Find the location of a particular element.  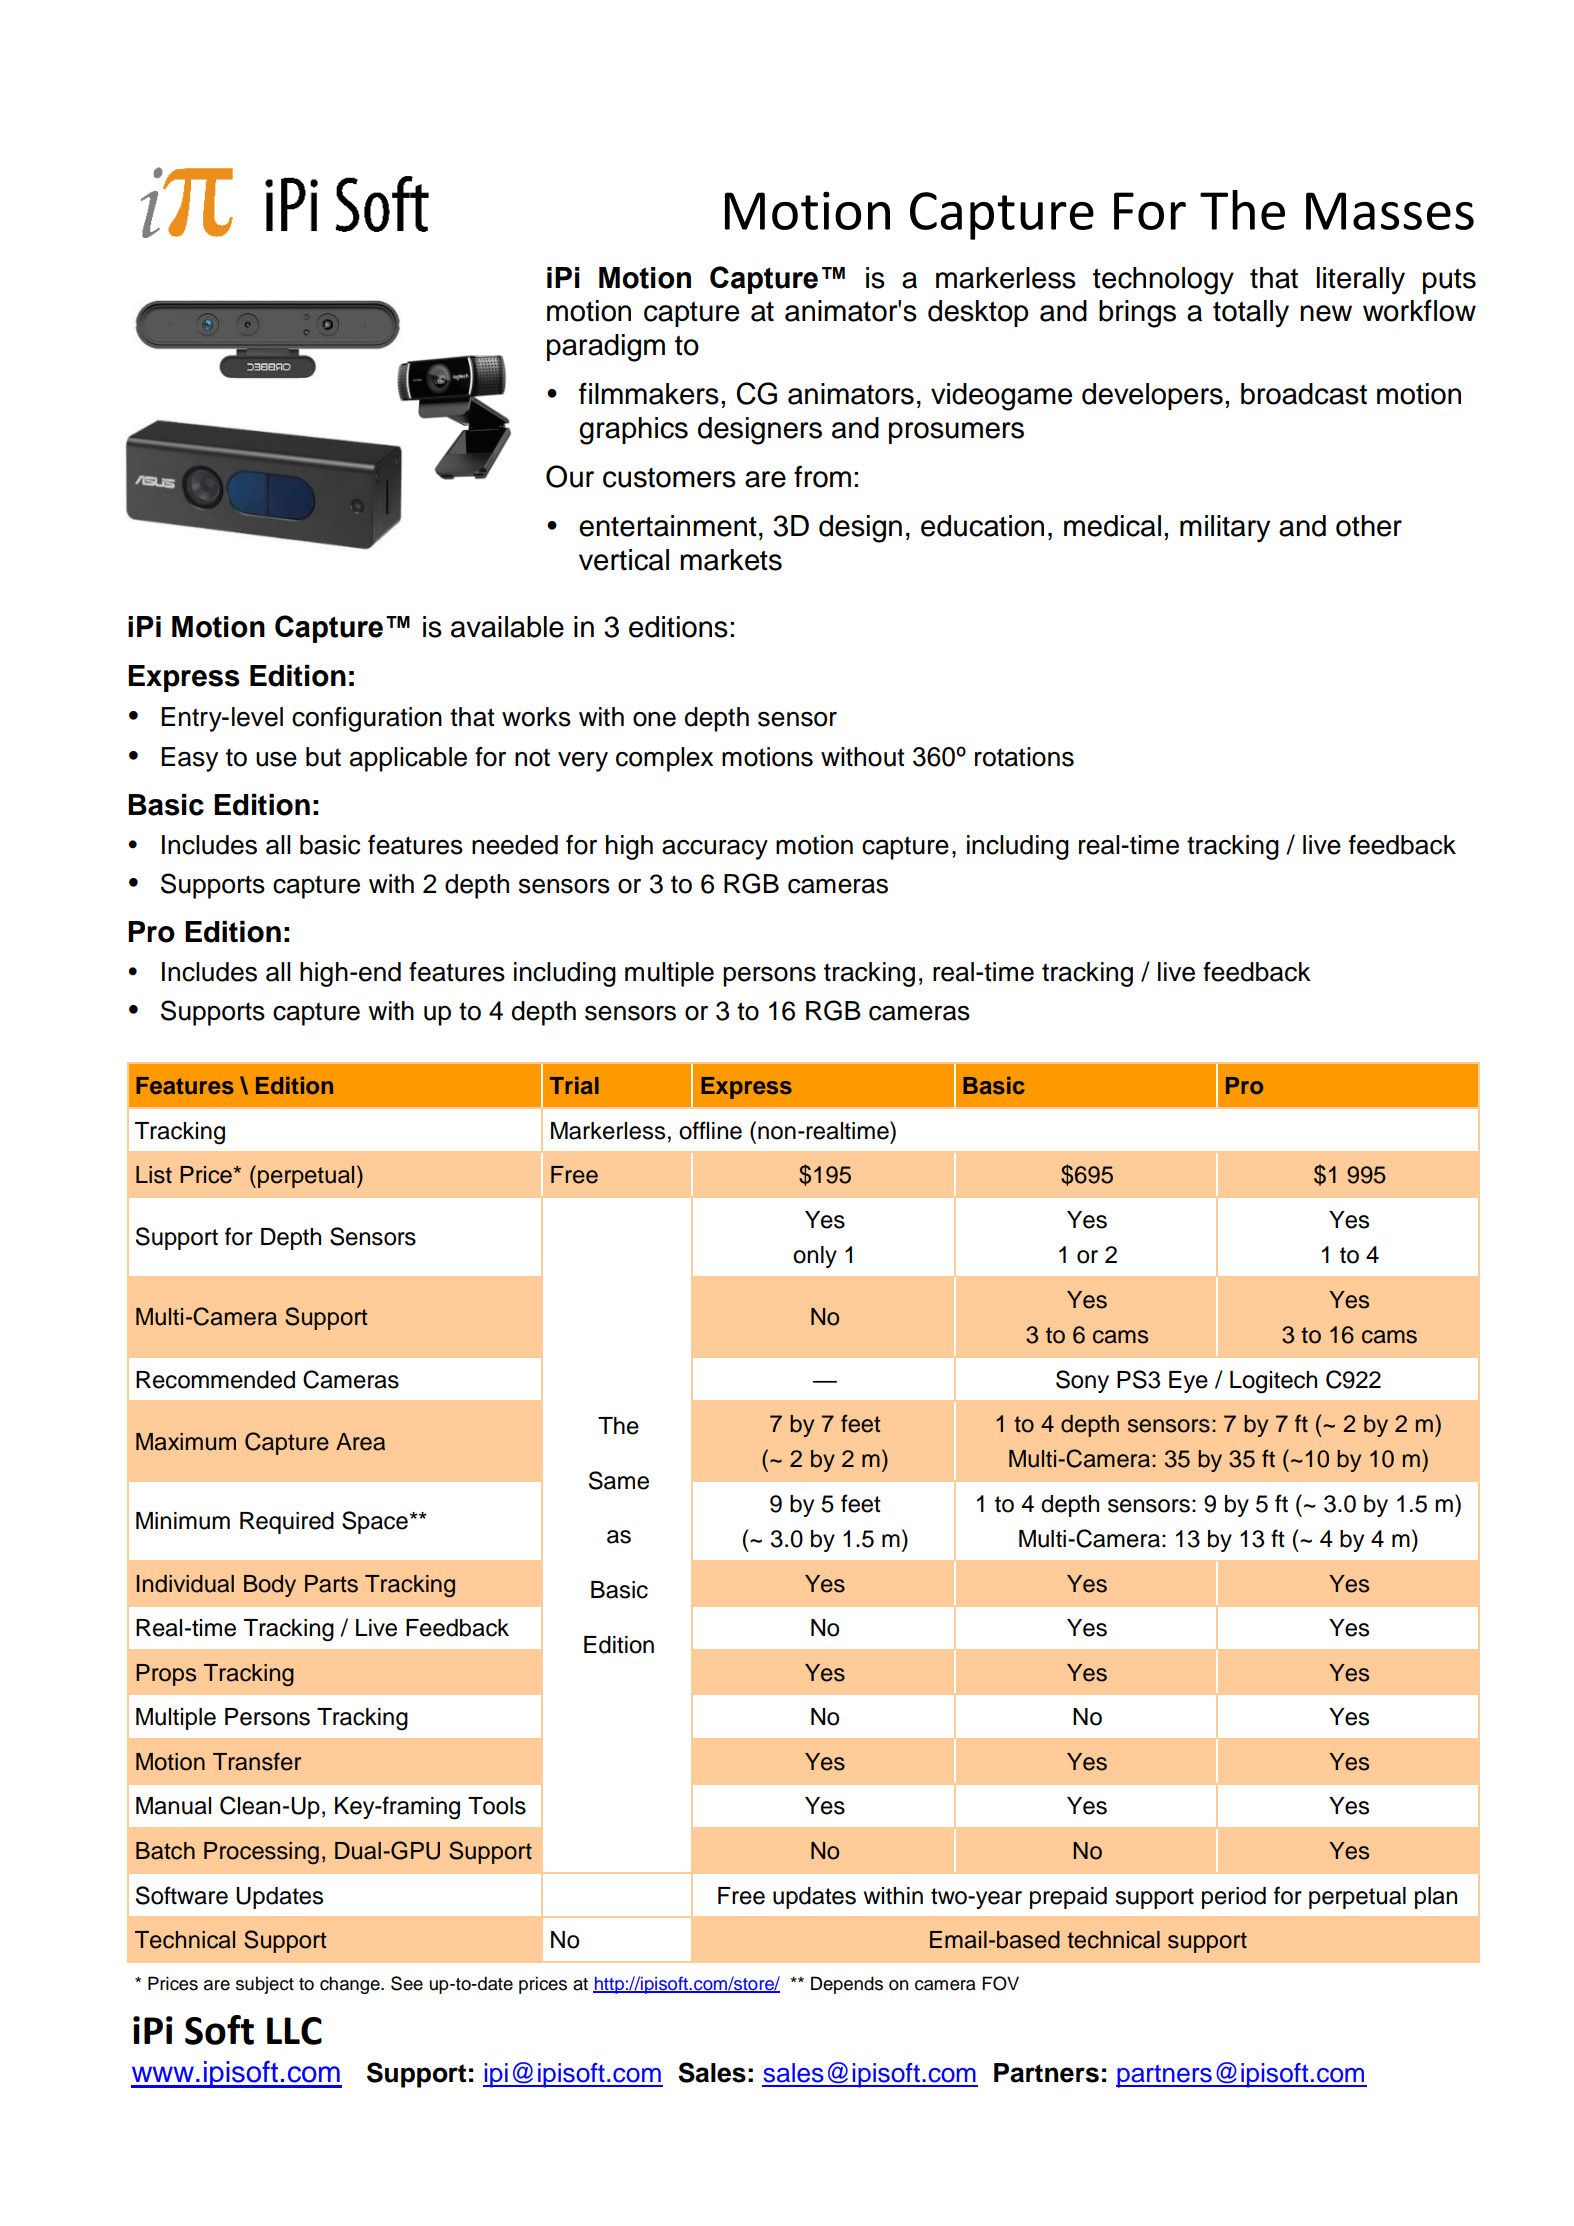

literally is located at coordinates (1361, 281).
